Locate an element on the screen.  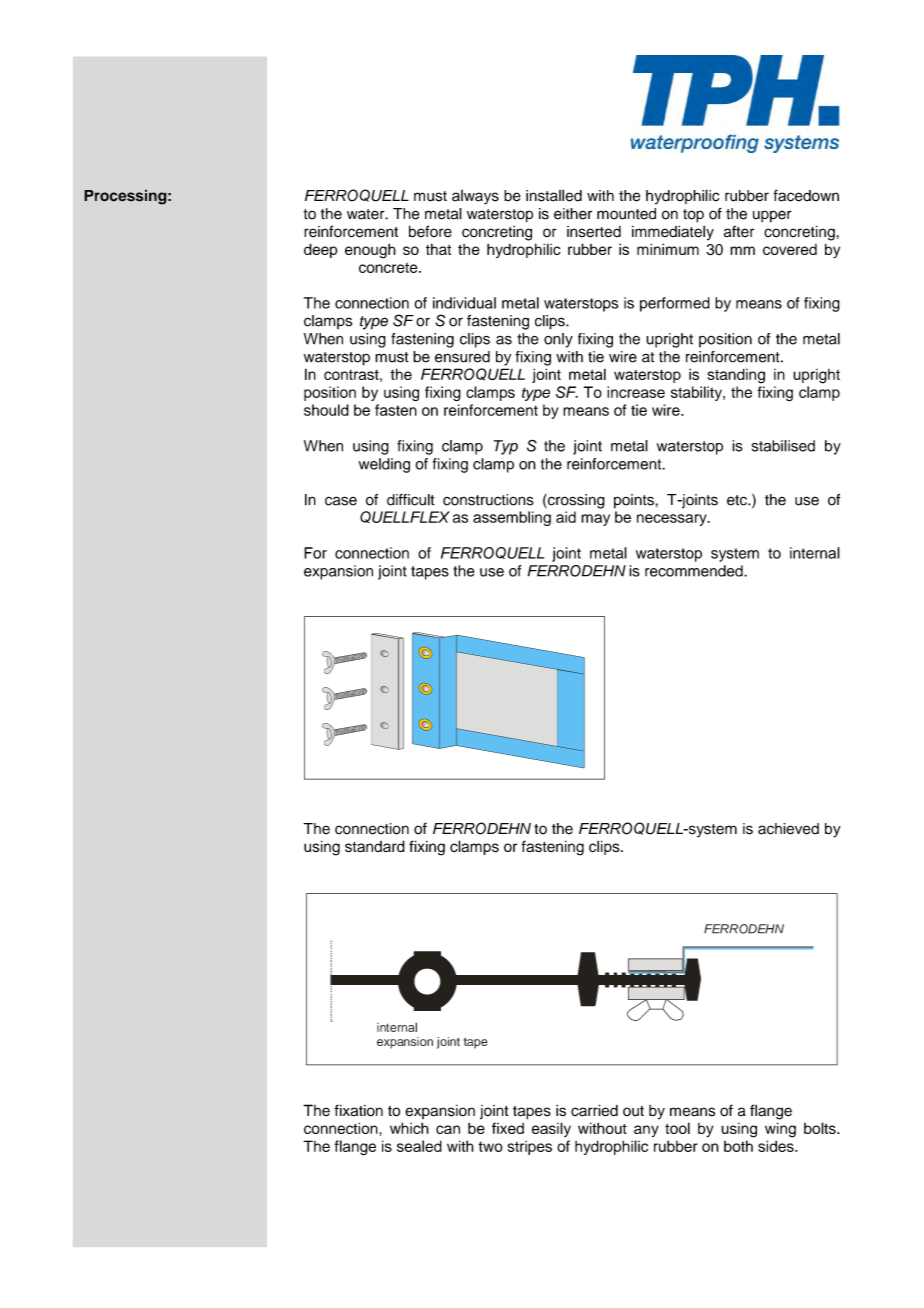
easily is located at coordinates (551, 1129).
